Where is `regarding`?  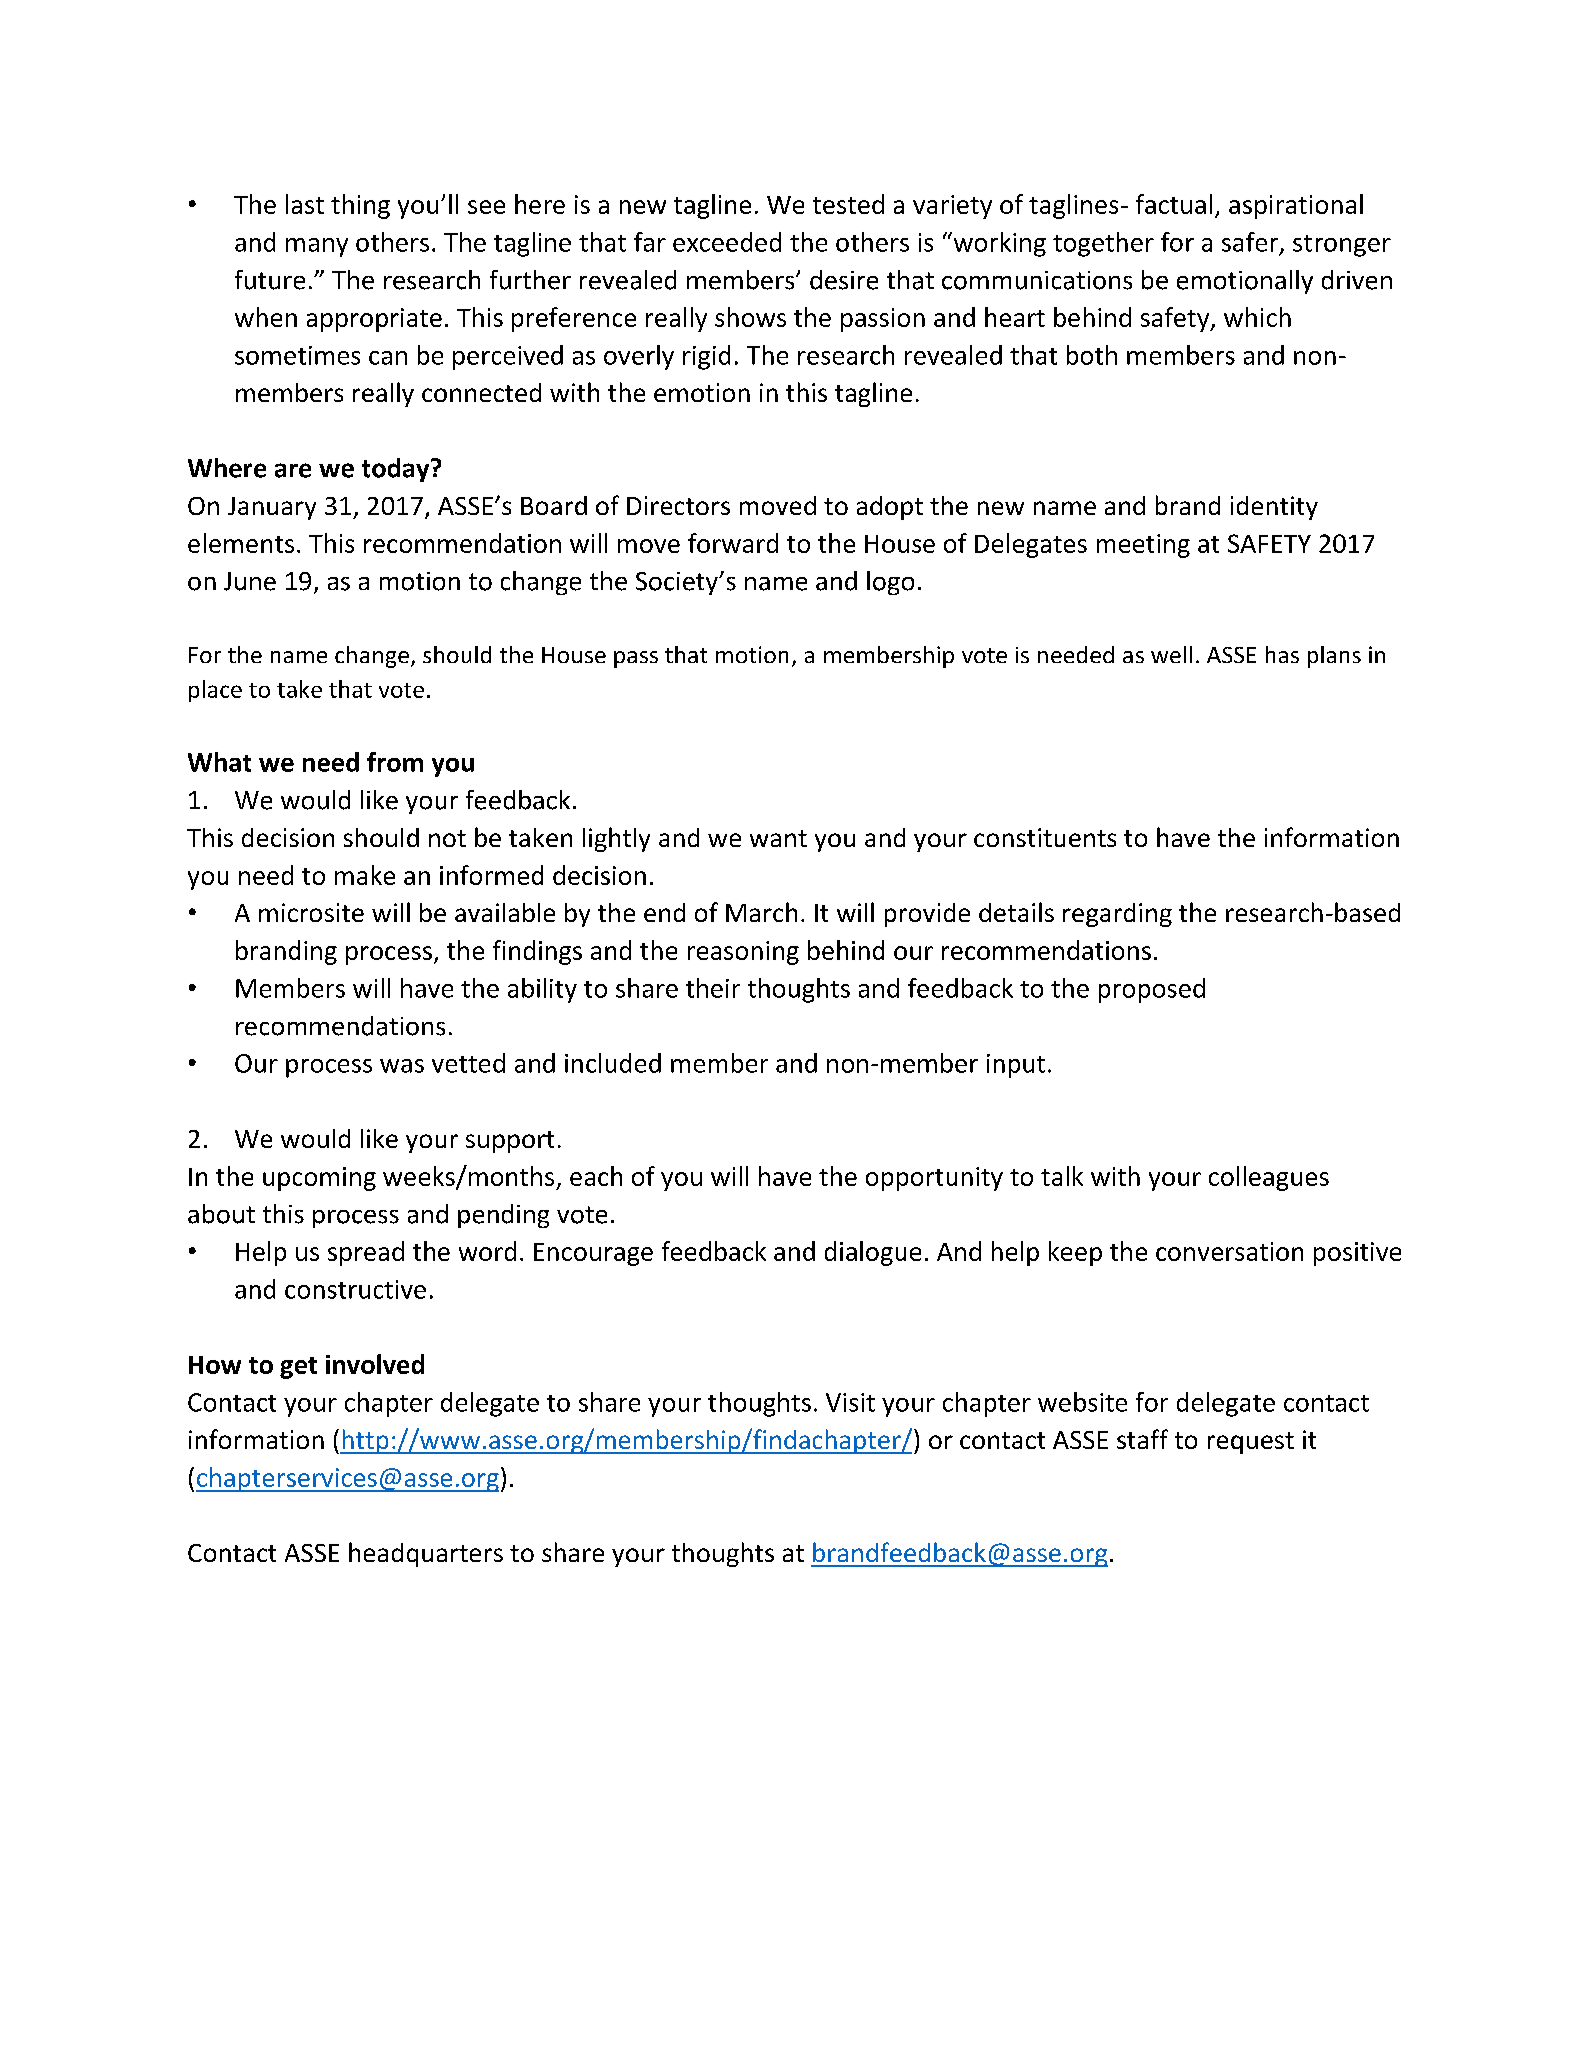 regarding is located at coordinates (1117, 915).
